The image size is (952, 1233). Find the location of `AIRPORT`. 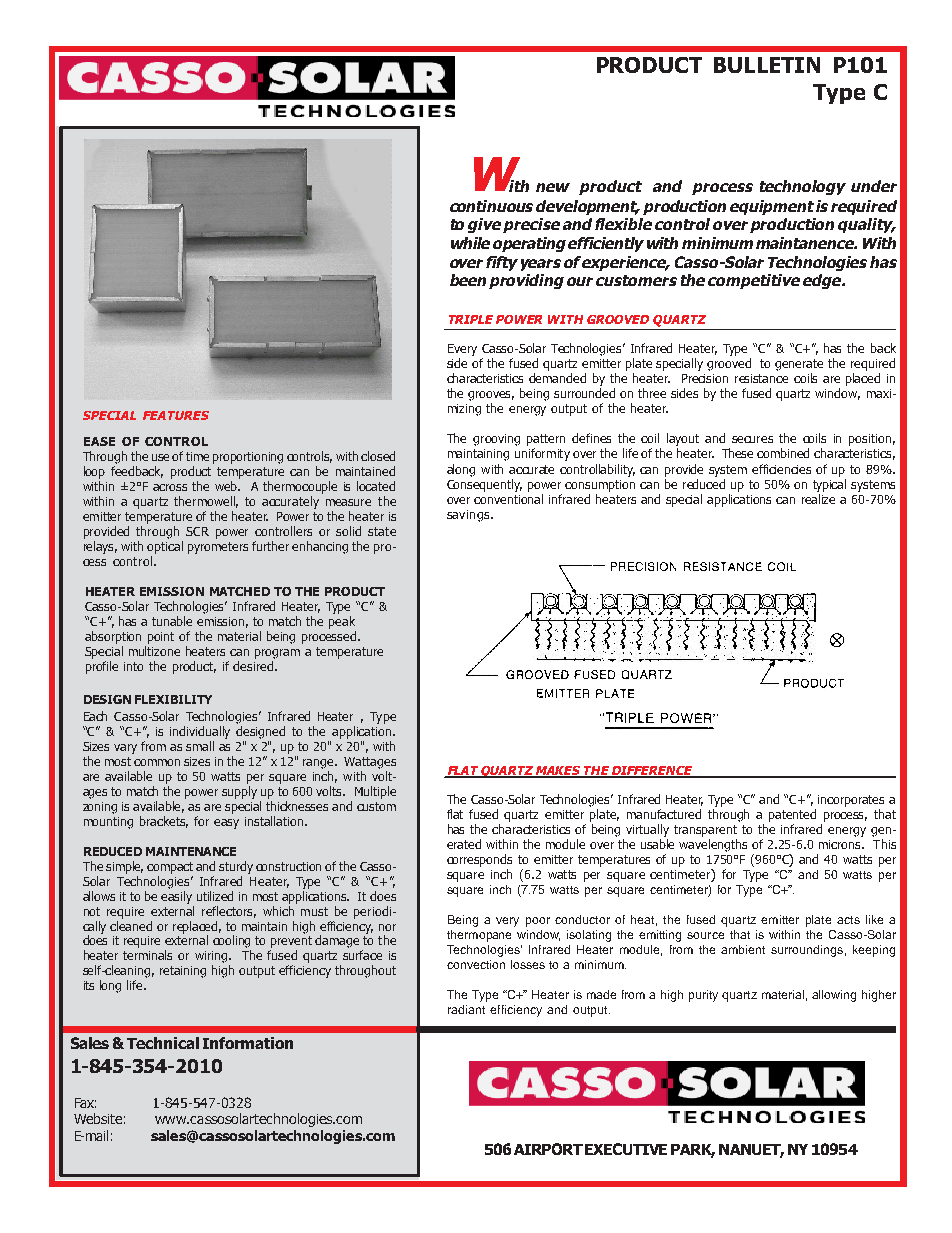

AIRPORT is located at coordinates (548, 1149).
